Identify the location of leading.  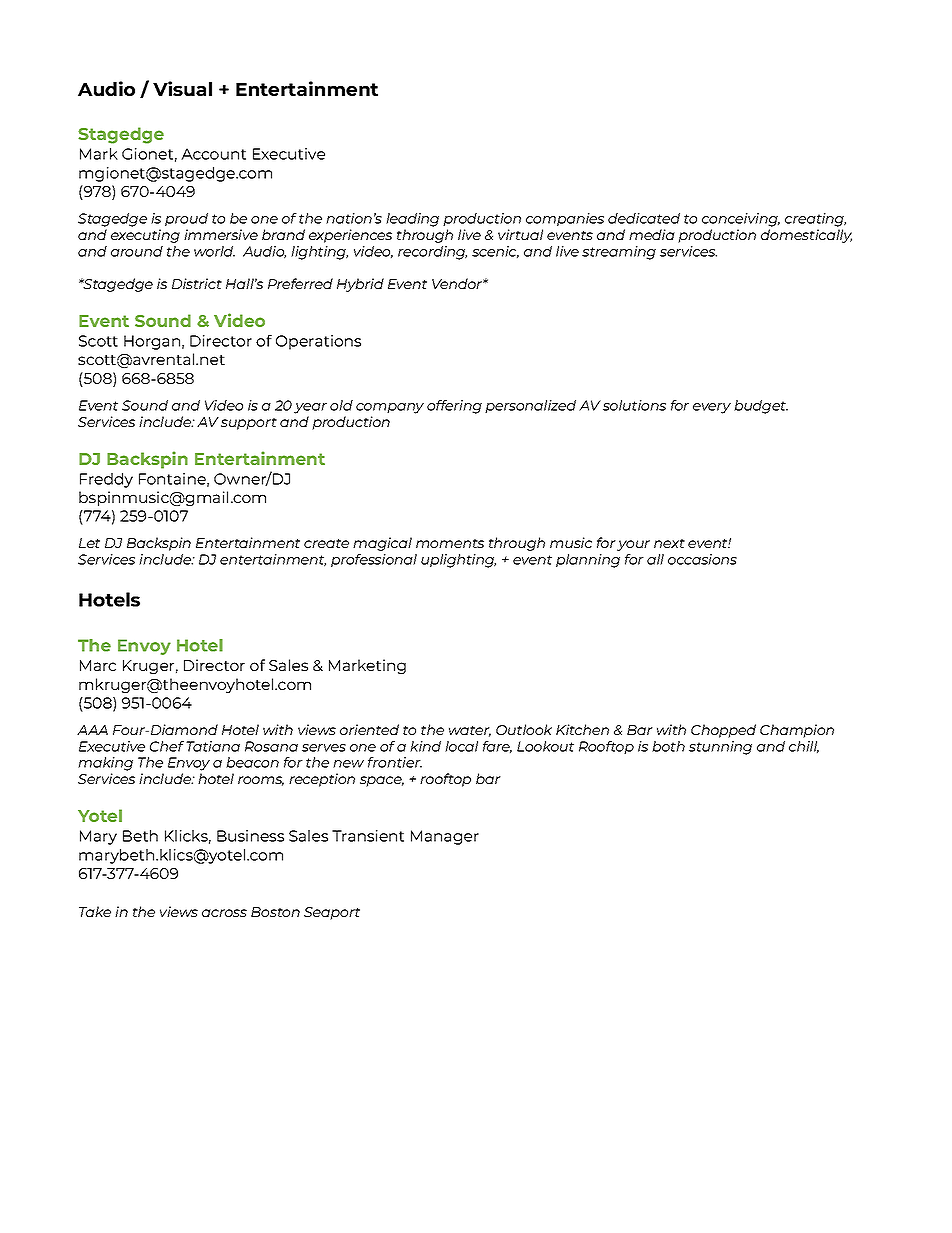
(412, 220).
